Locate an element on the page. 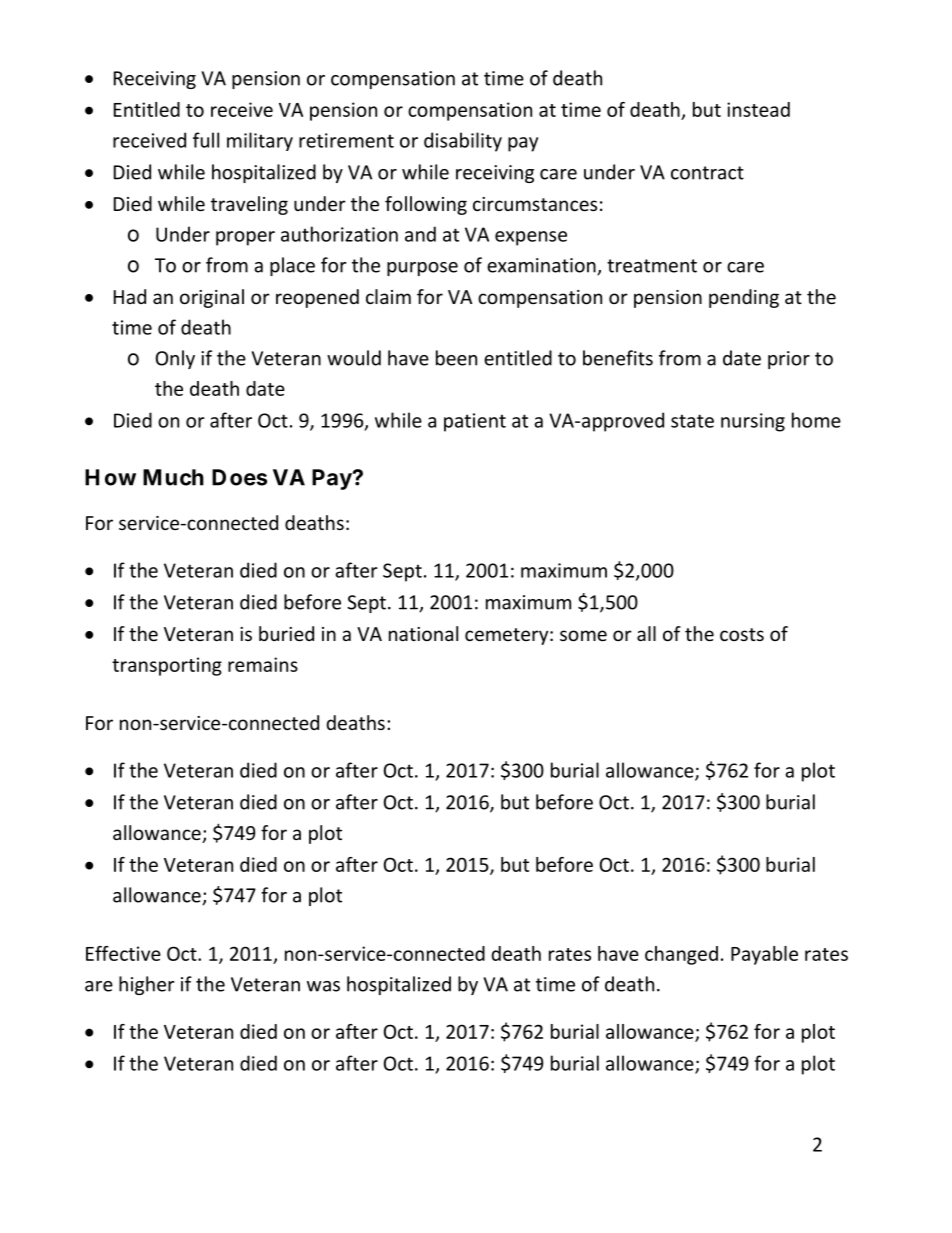 Image resolution: width=952 pixels, height=1233 pixels. costs is located at coordinates (742, 634).
